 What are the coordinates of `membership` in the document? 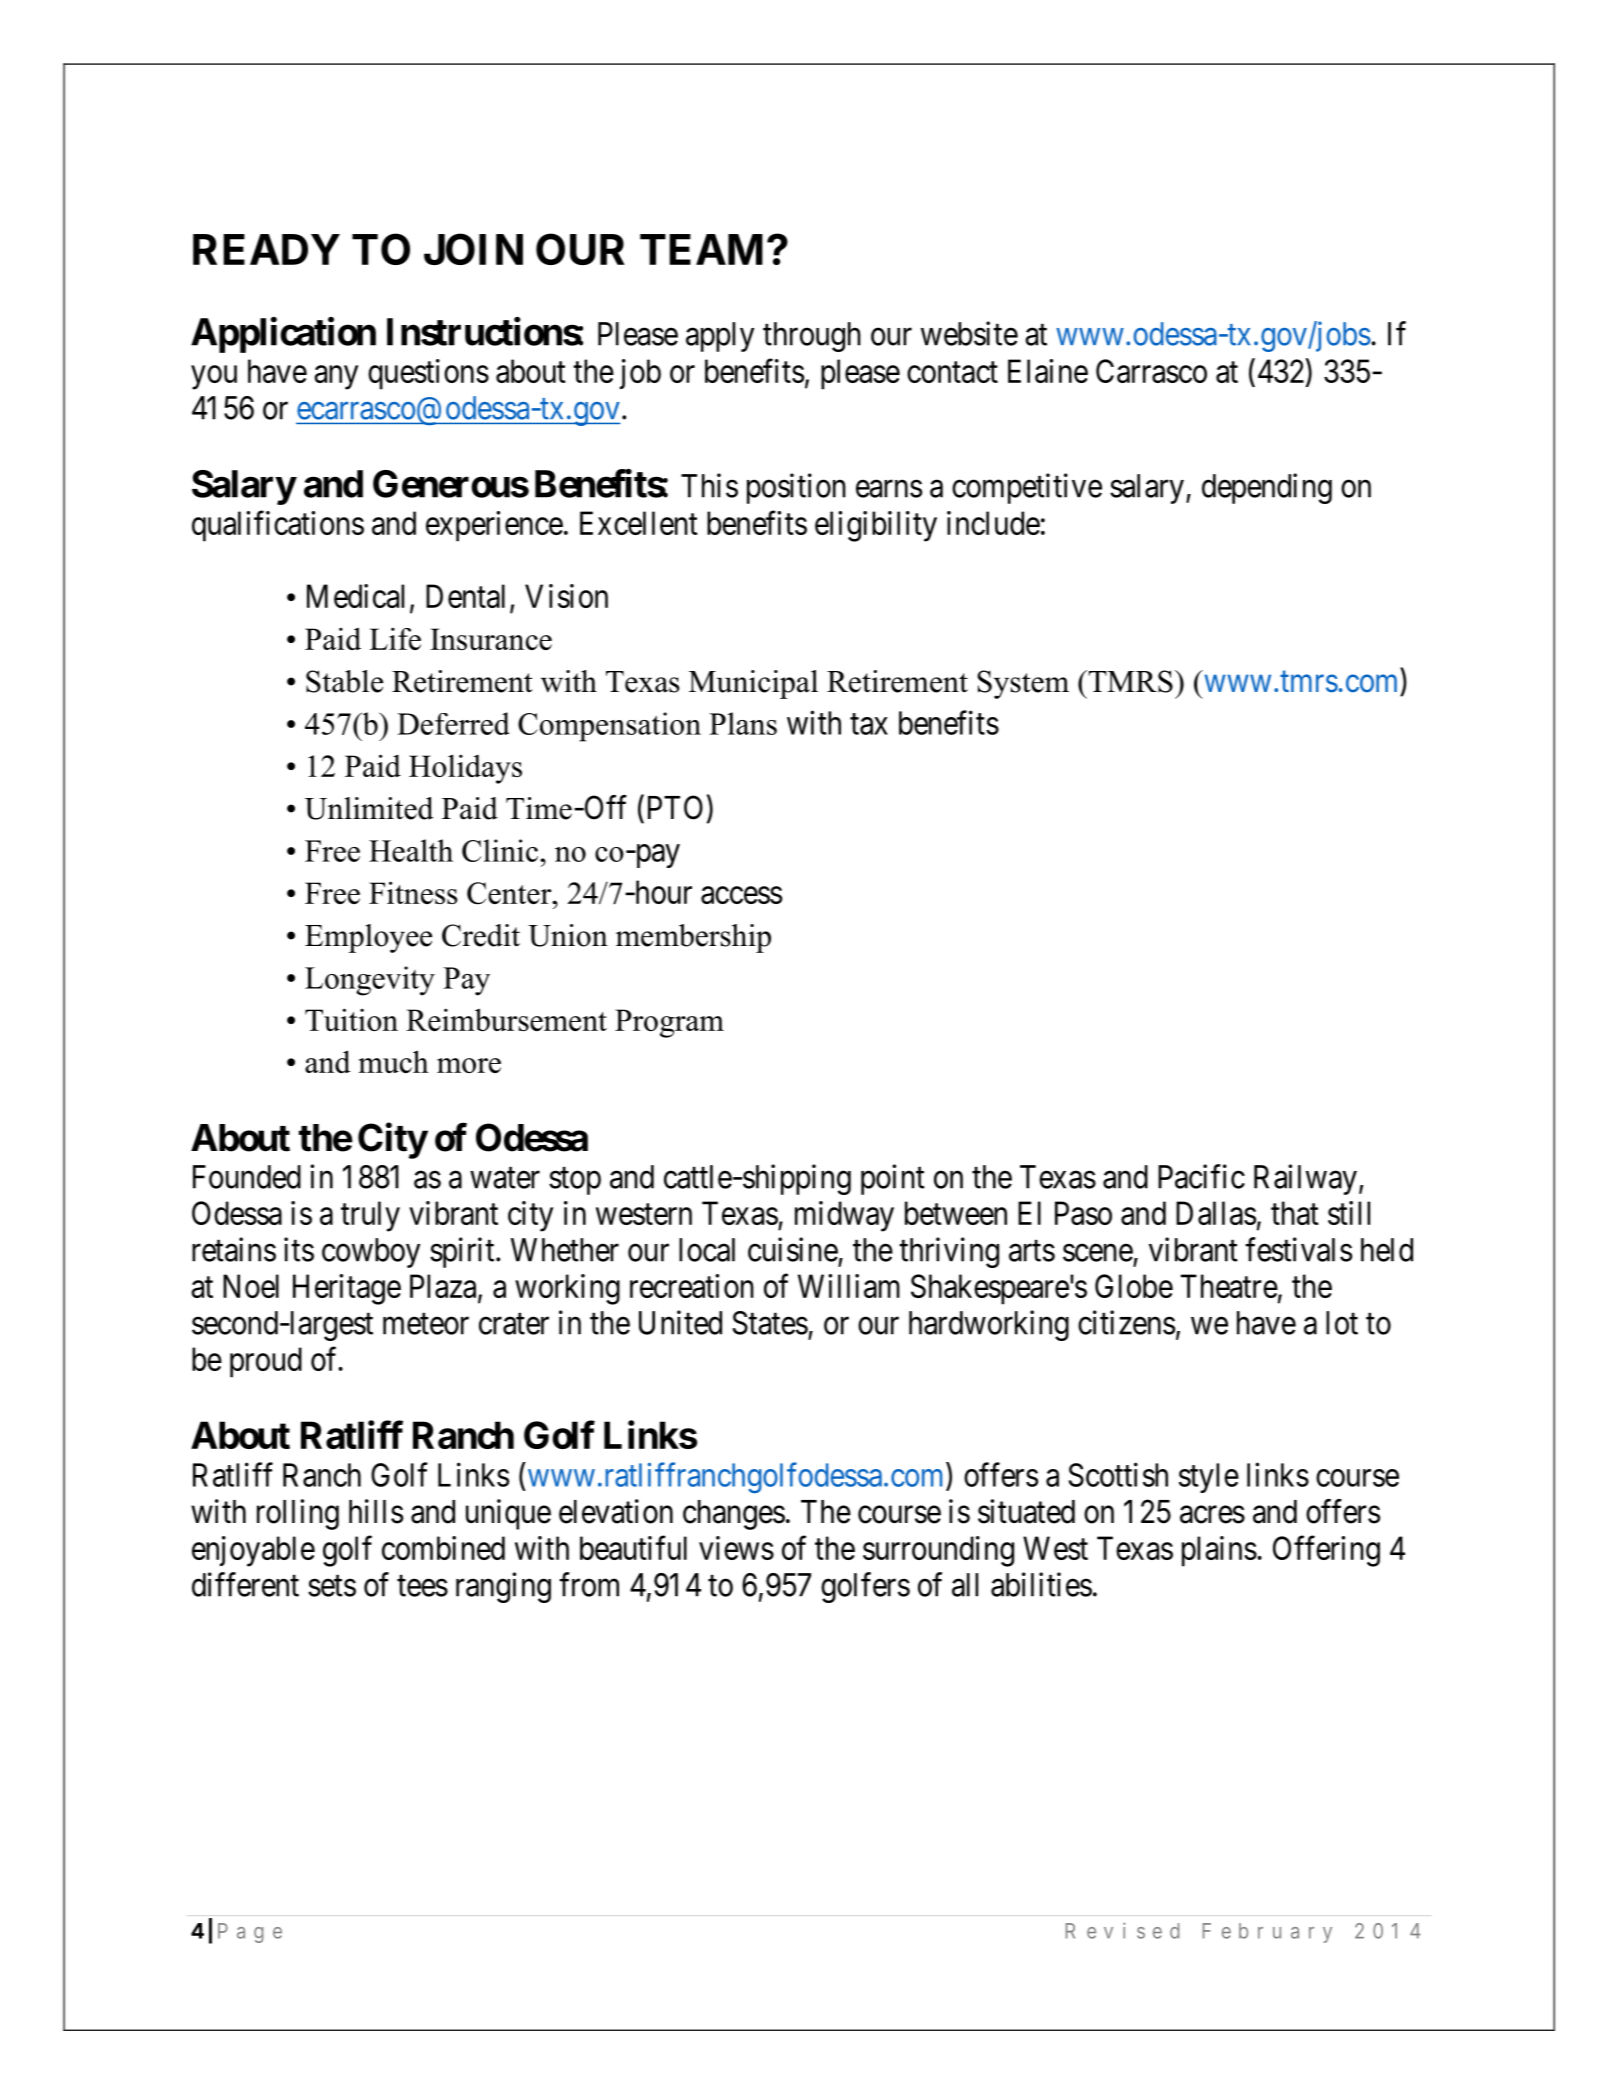 It's located at (693, 938).
